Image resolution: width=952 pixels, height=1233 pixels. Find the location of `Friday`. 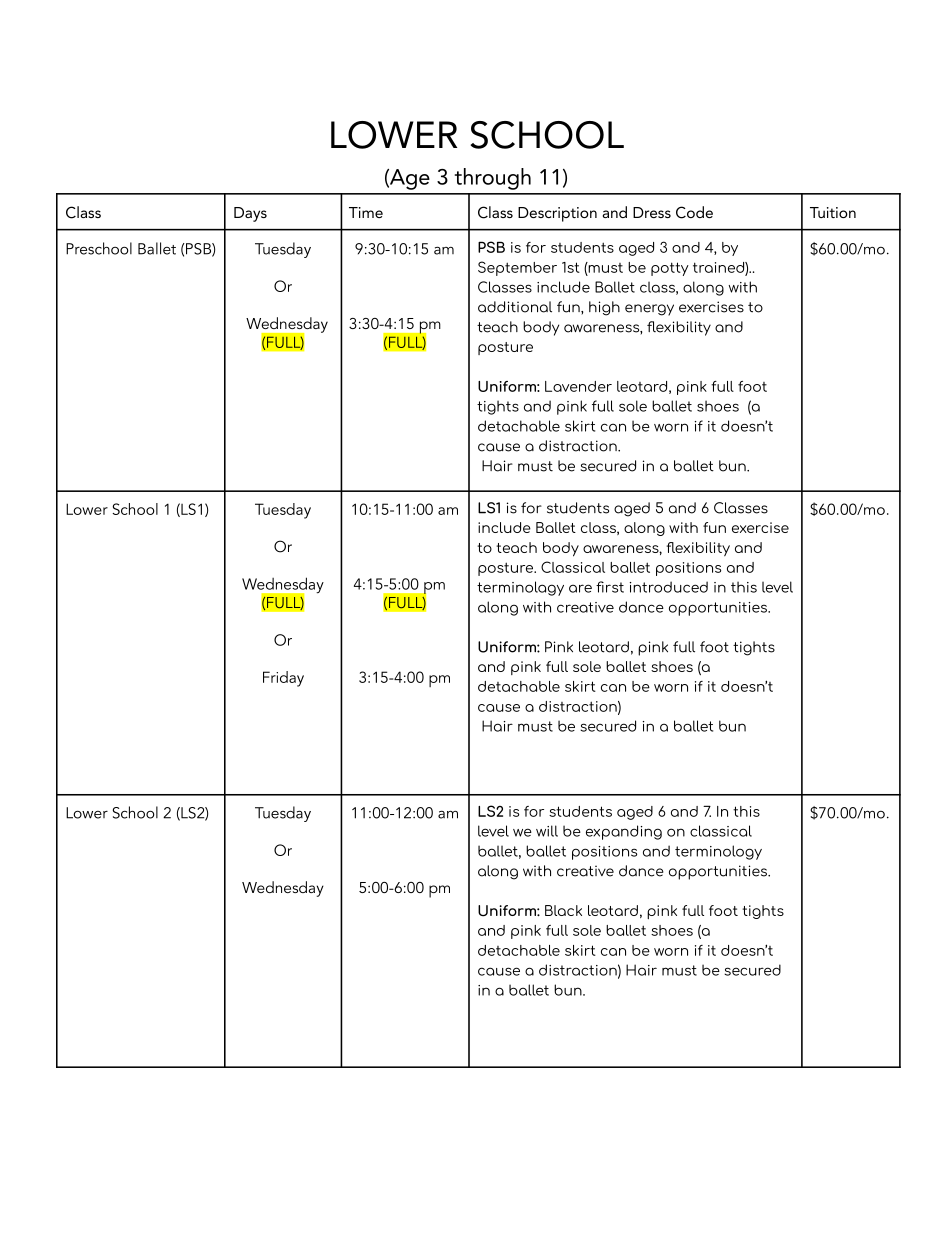

Friday is located at coordinates (283, 679).
